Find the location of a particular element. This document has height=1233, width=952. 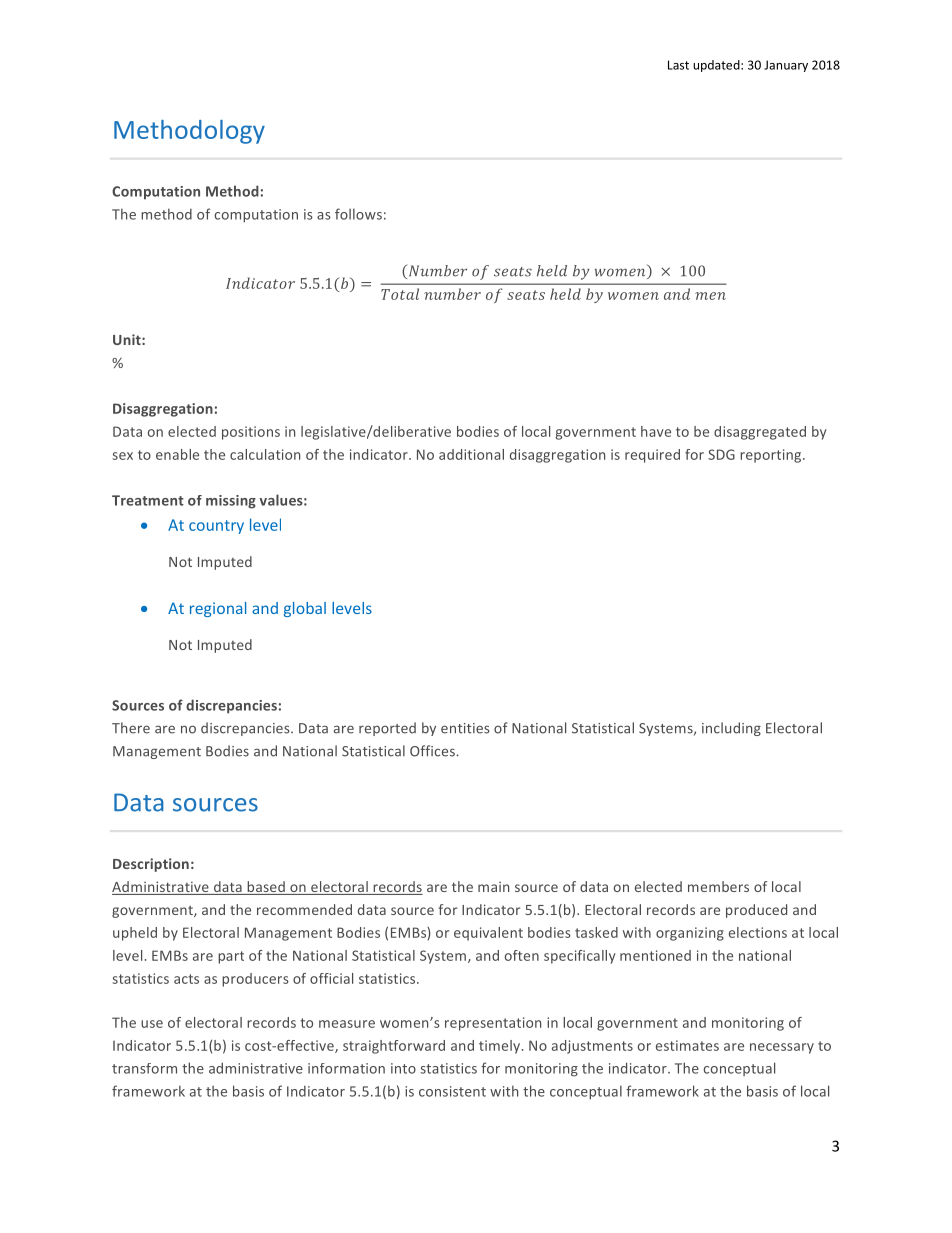

regional is located at coordinates (218, 609).
